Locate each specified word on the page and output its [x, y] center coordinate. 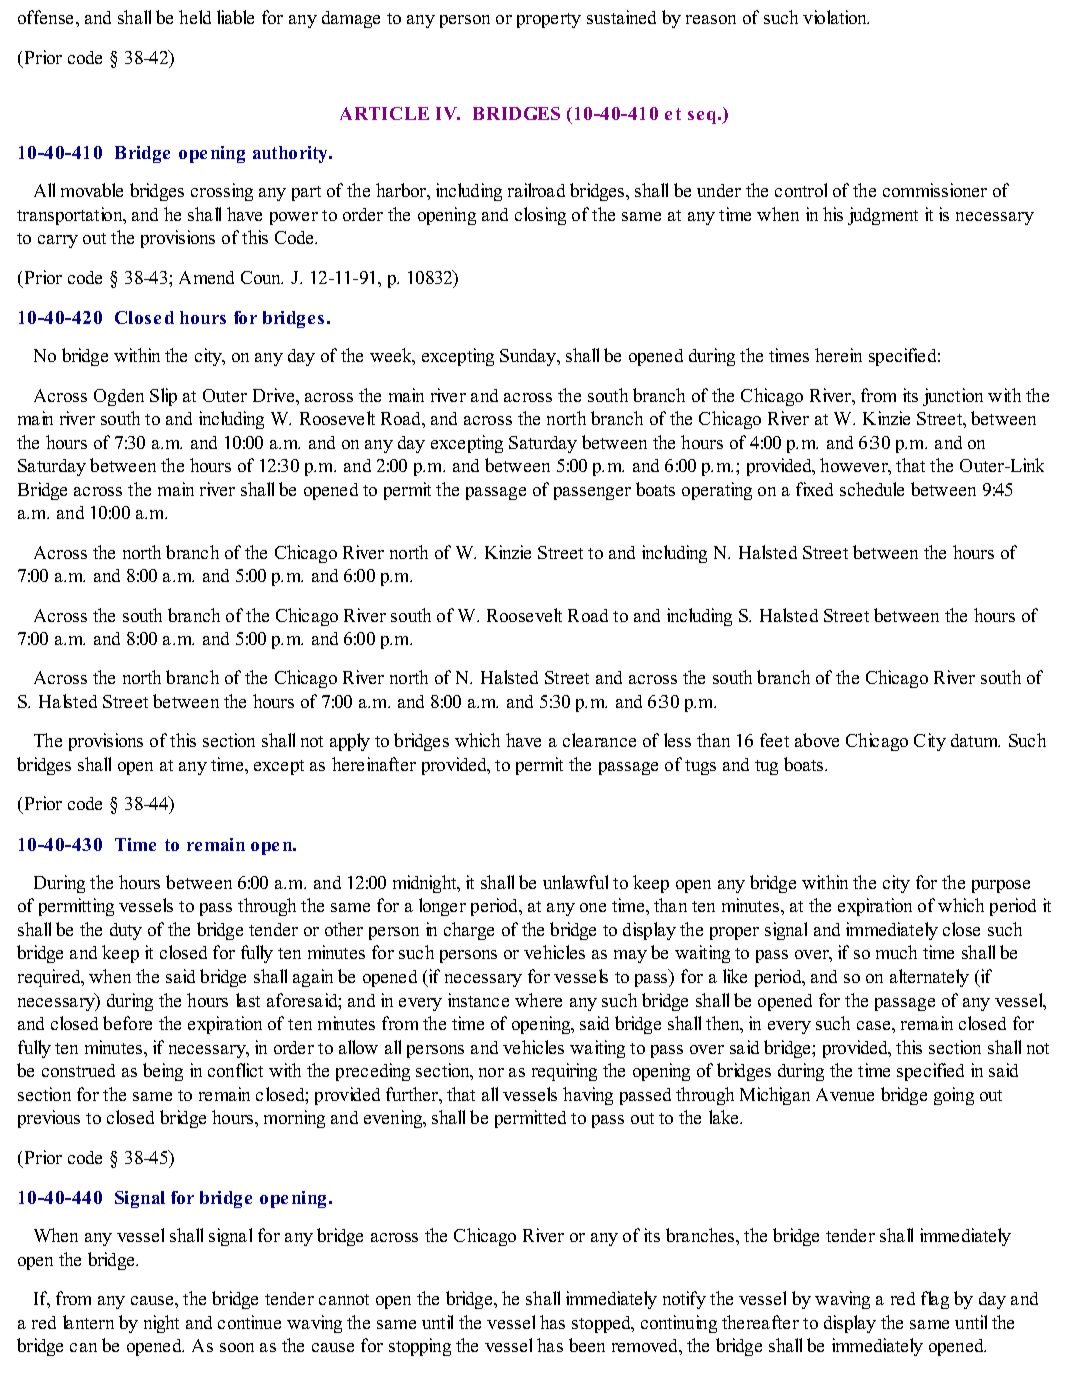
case [875, 1025]
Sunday [529, 357]
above [817, 740]
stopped [603, 1324]
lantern [88, 1322]
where [538, 1000]
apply [350, 742]
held [195, 17]
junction [953, 397]
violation [836, 17]
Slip [163, 397]
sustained [621, 17]
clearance [599, 740]
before [127, 1023]
